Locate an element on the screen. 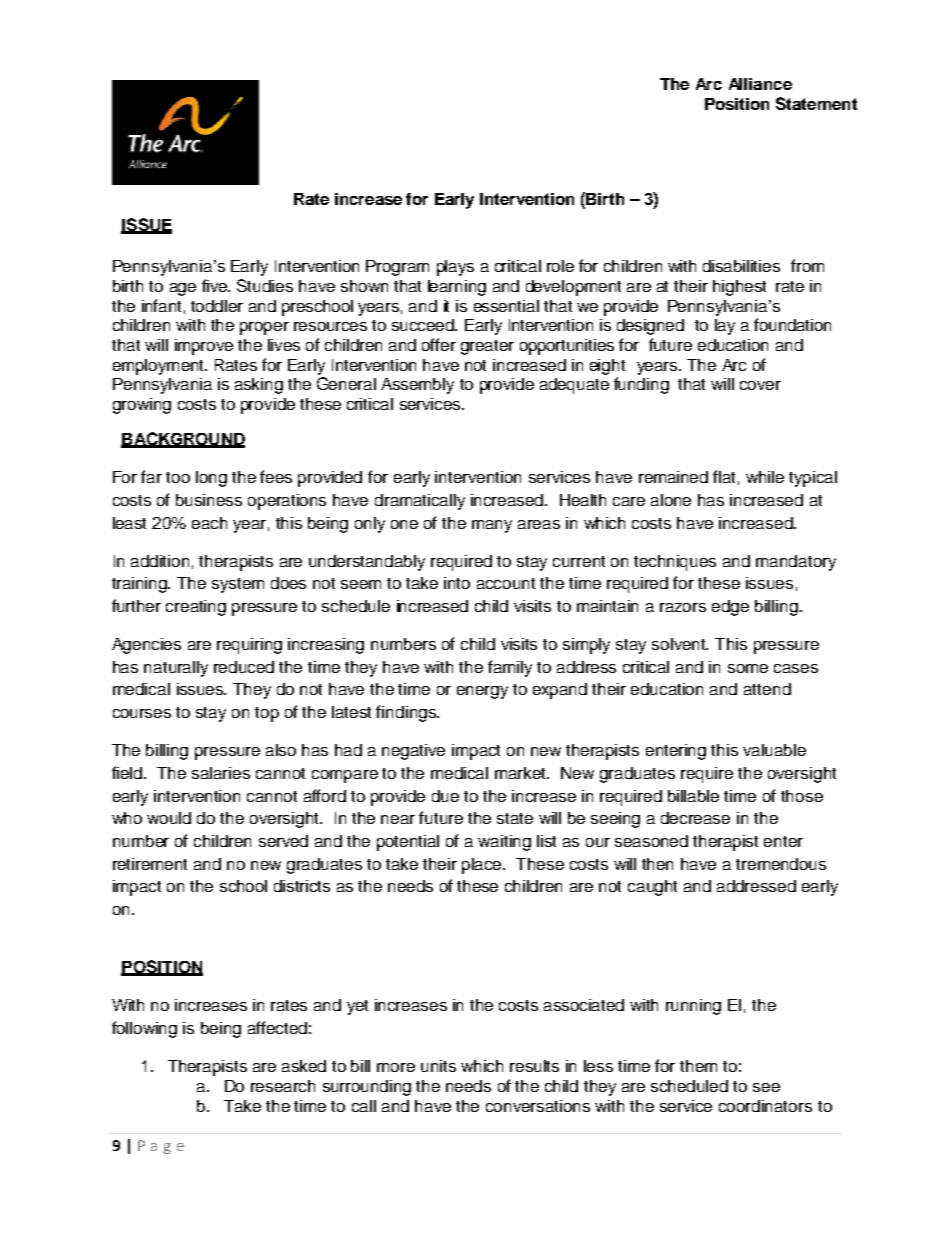 The height and width of the screenshot is (1233, 952). due is located at coordinates (445, 796).
